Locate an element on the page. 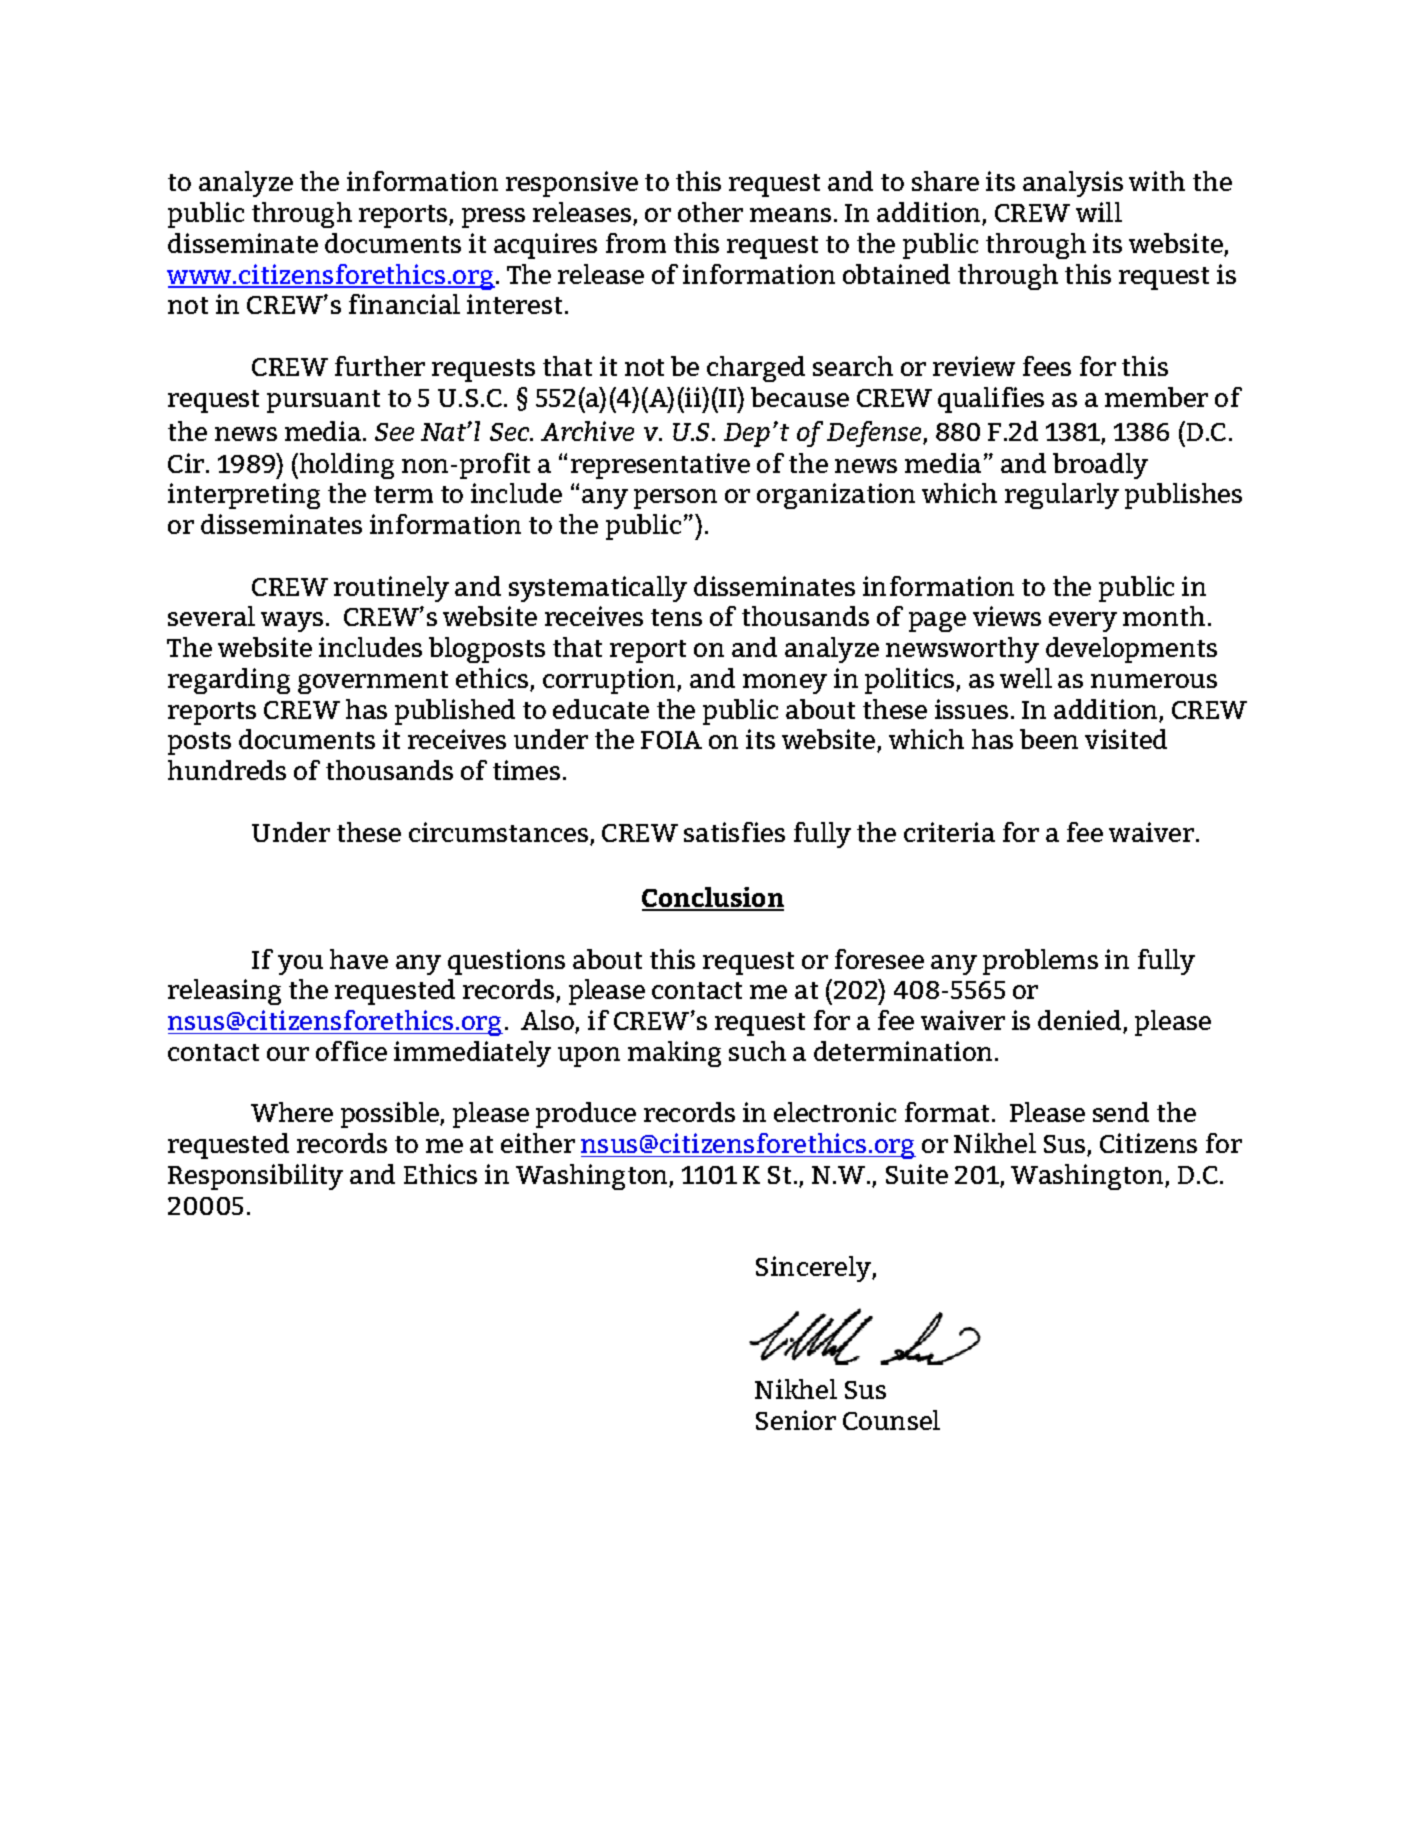 The image size is (1426, 1846). financial is located at coordinates (404, 304).
